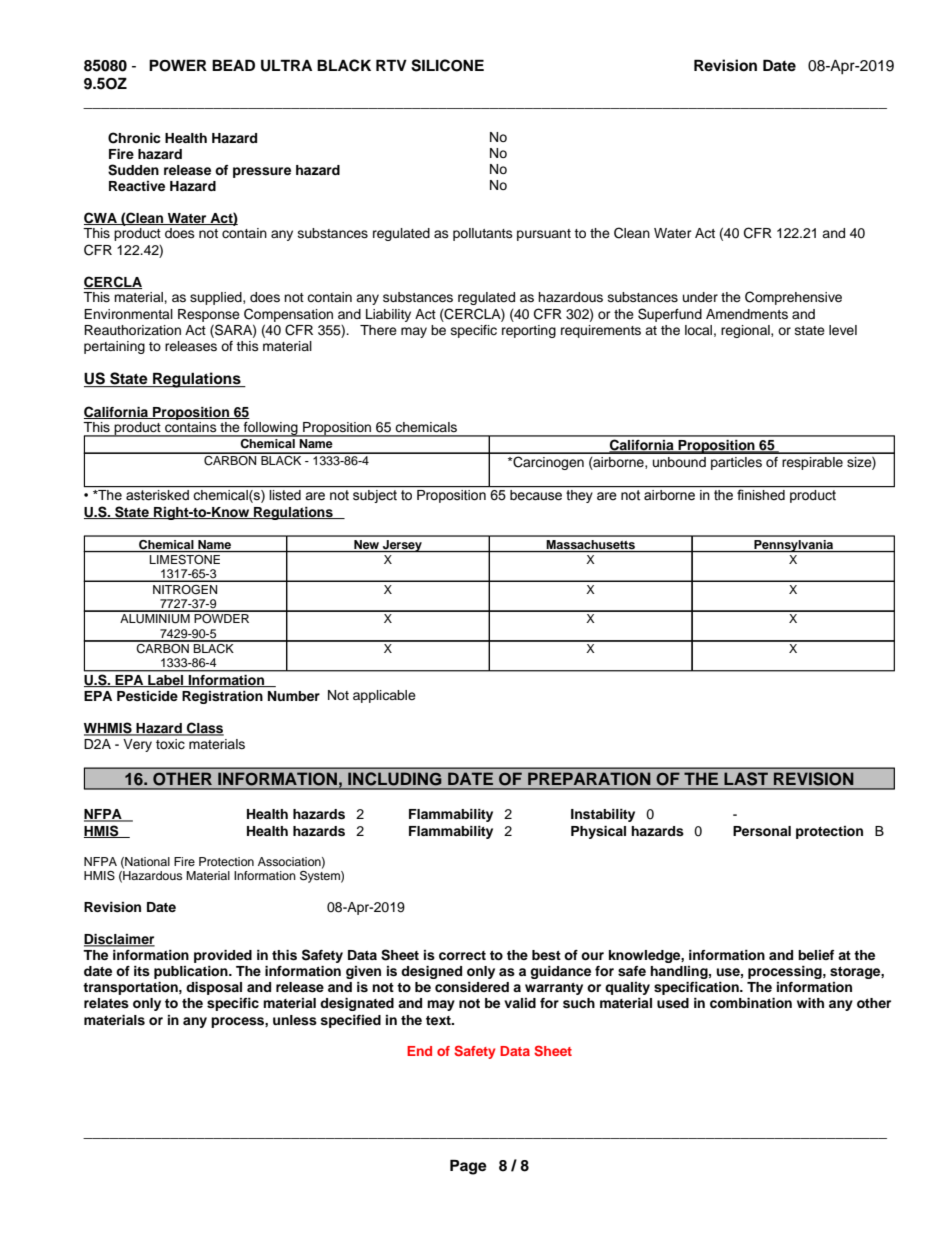 Image resolution: width=952 pixels, height=1233 pixels. I want to click on Class, so click(204, 729).
